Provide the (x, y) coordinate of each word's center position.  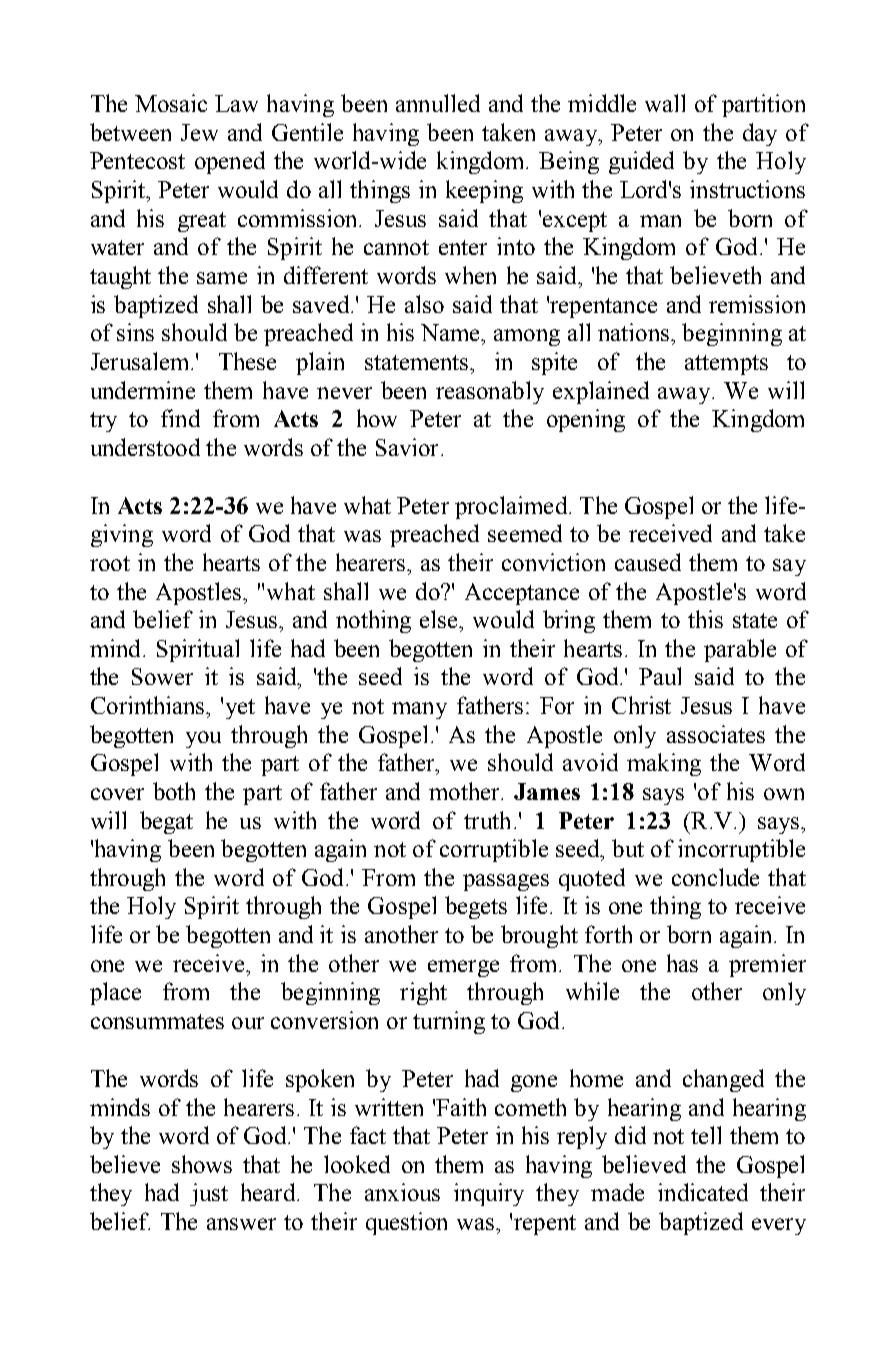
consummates (157, 1021)
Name (451, 332)
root (110, 563)
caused (648, 562)
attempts (726, 365)
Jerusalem (139, 361)
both (174, 791)
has (682, 963)
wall (665, 103)
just (209, 1194)
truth (487, 820)
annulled (438, 103)
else (440, 619)
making (664, 764)
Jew (199, 132)
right (423, 993)
